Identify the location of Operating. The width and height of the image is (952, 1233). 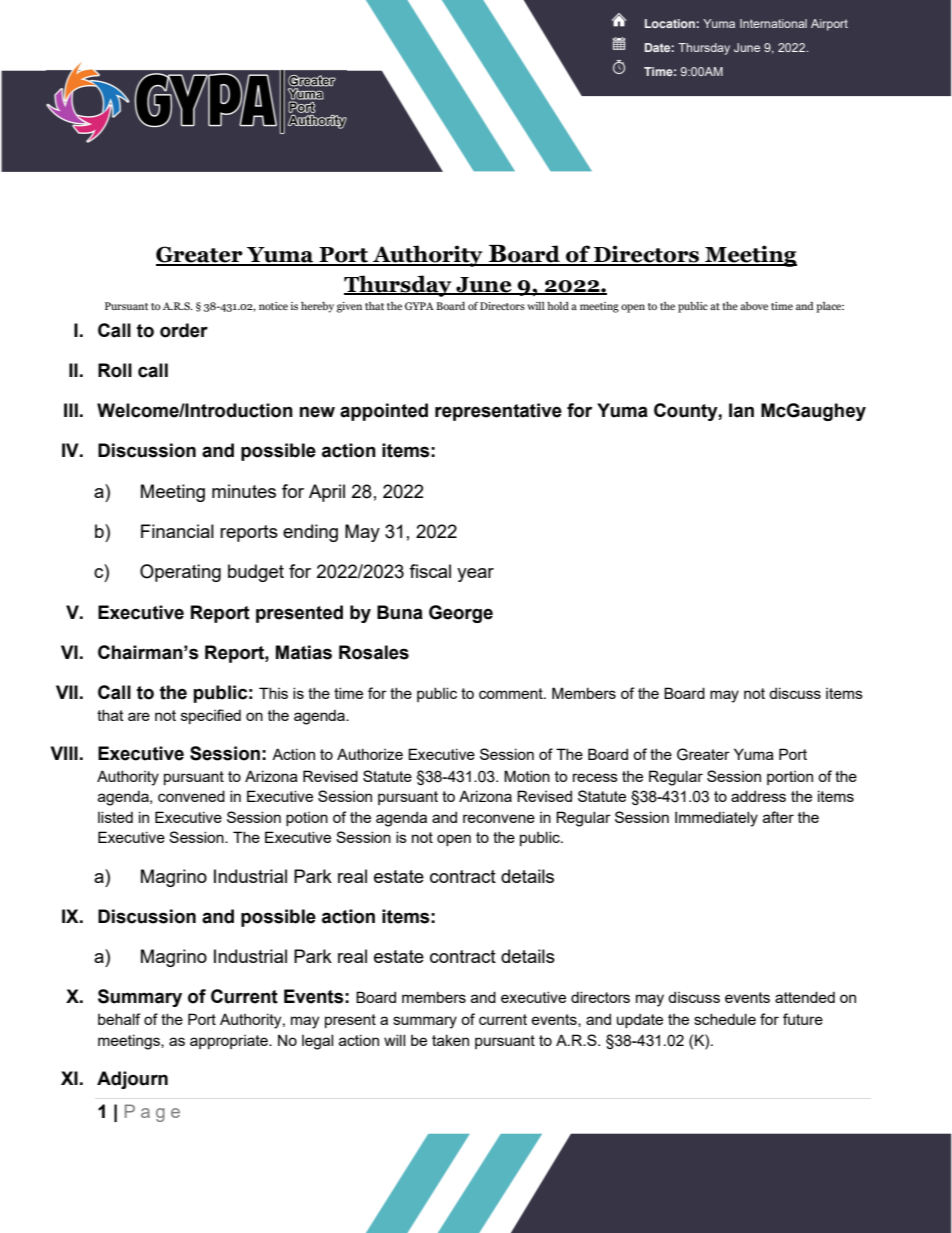
(180, 573).
